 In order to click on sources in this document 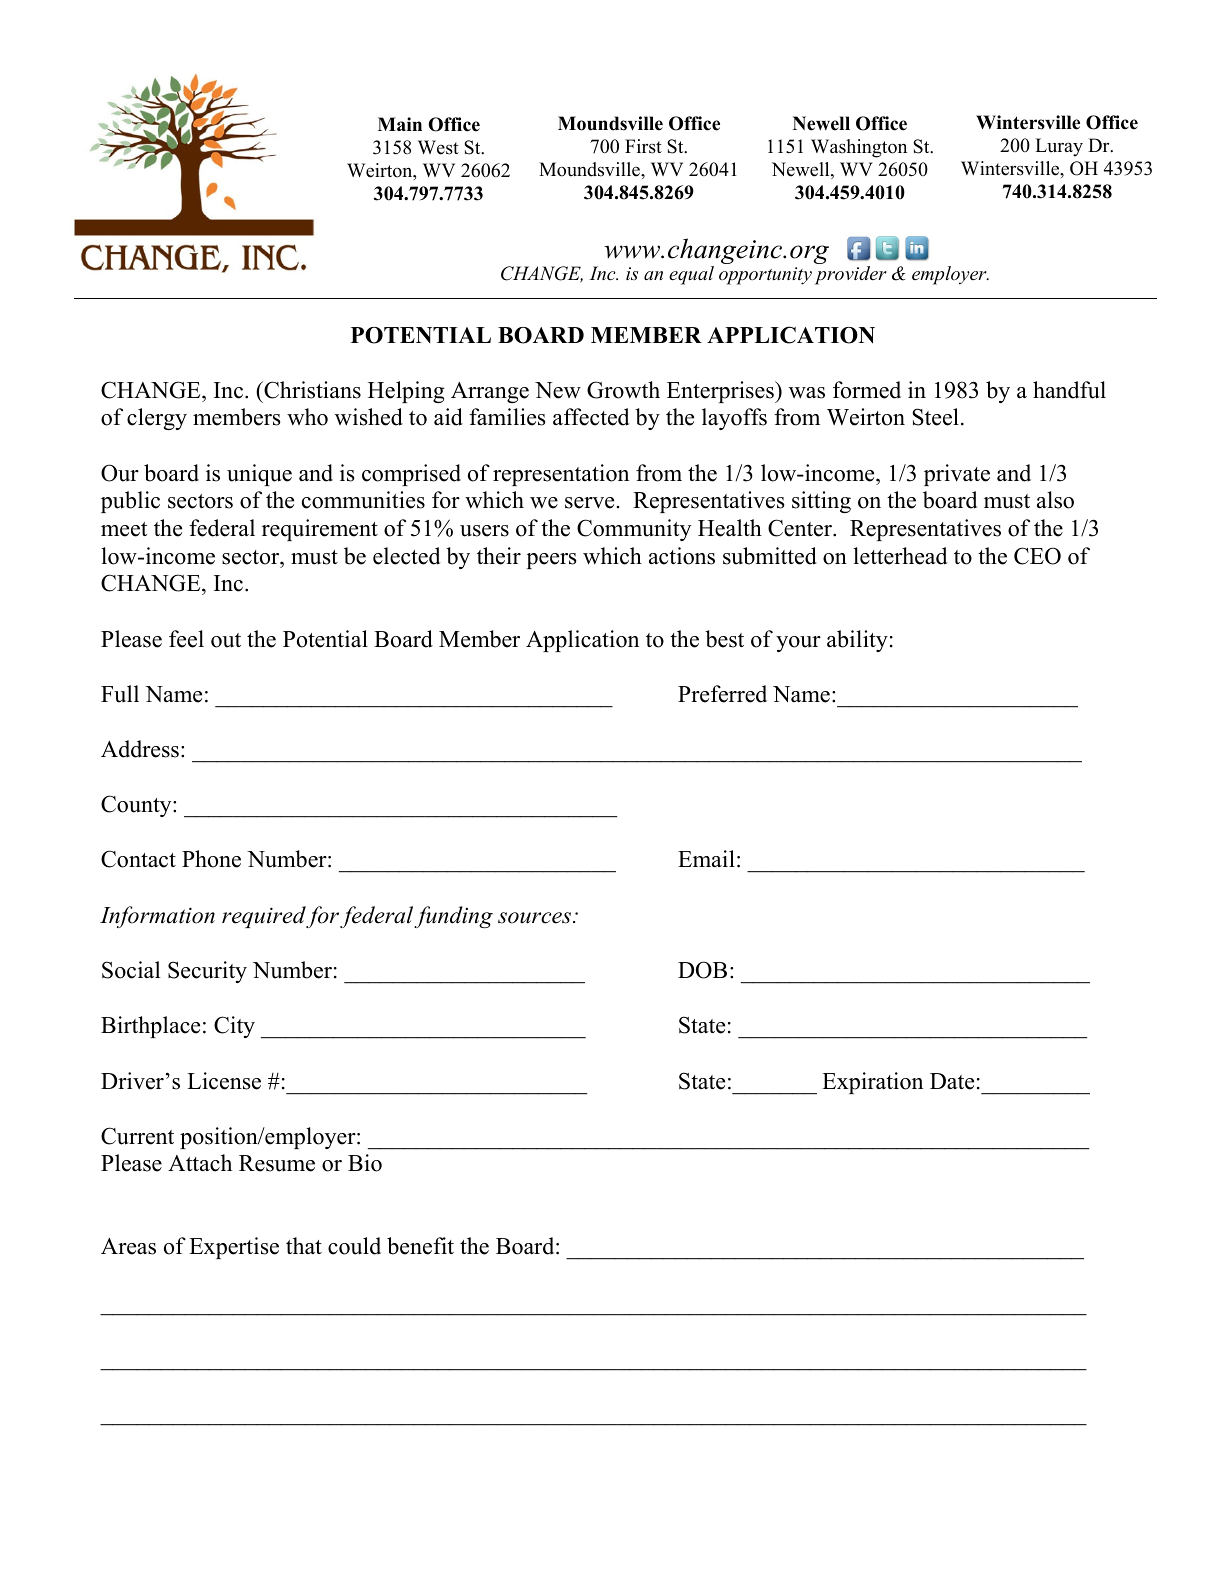, I will do `click(536, 918)`.
